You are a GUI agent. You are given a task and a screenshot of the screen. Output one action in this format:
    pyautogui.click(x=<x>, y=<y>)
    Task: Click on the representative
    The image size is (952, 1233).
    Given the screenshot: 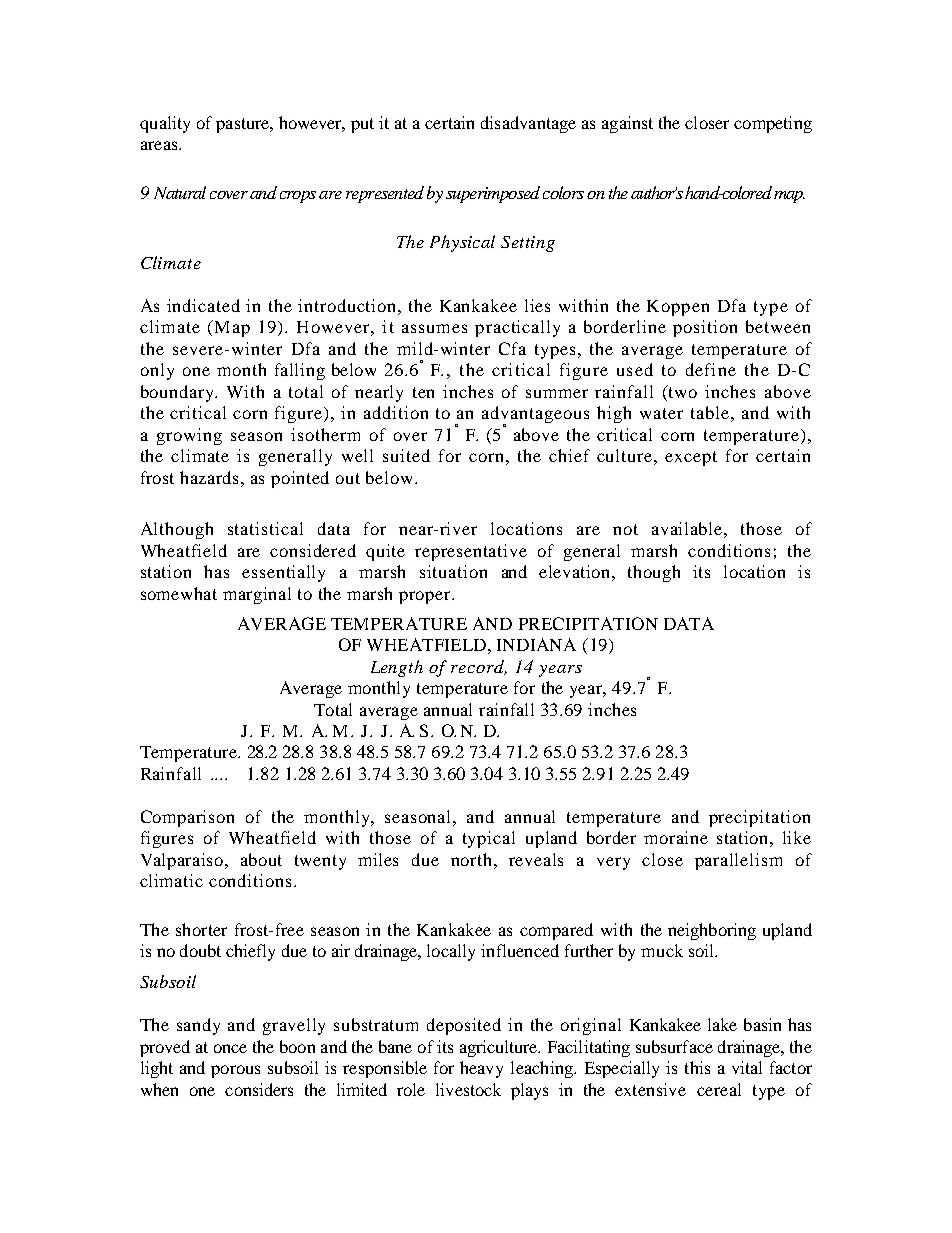 What is the action you would take?
    pyautogui.click(x=471, y=552)
